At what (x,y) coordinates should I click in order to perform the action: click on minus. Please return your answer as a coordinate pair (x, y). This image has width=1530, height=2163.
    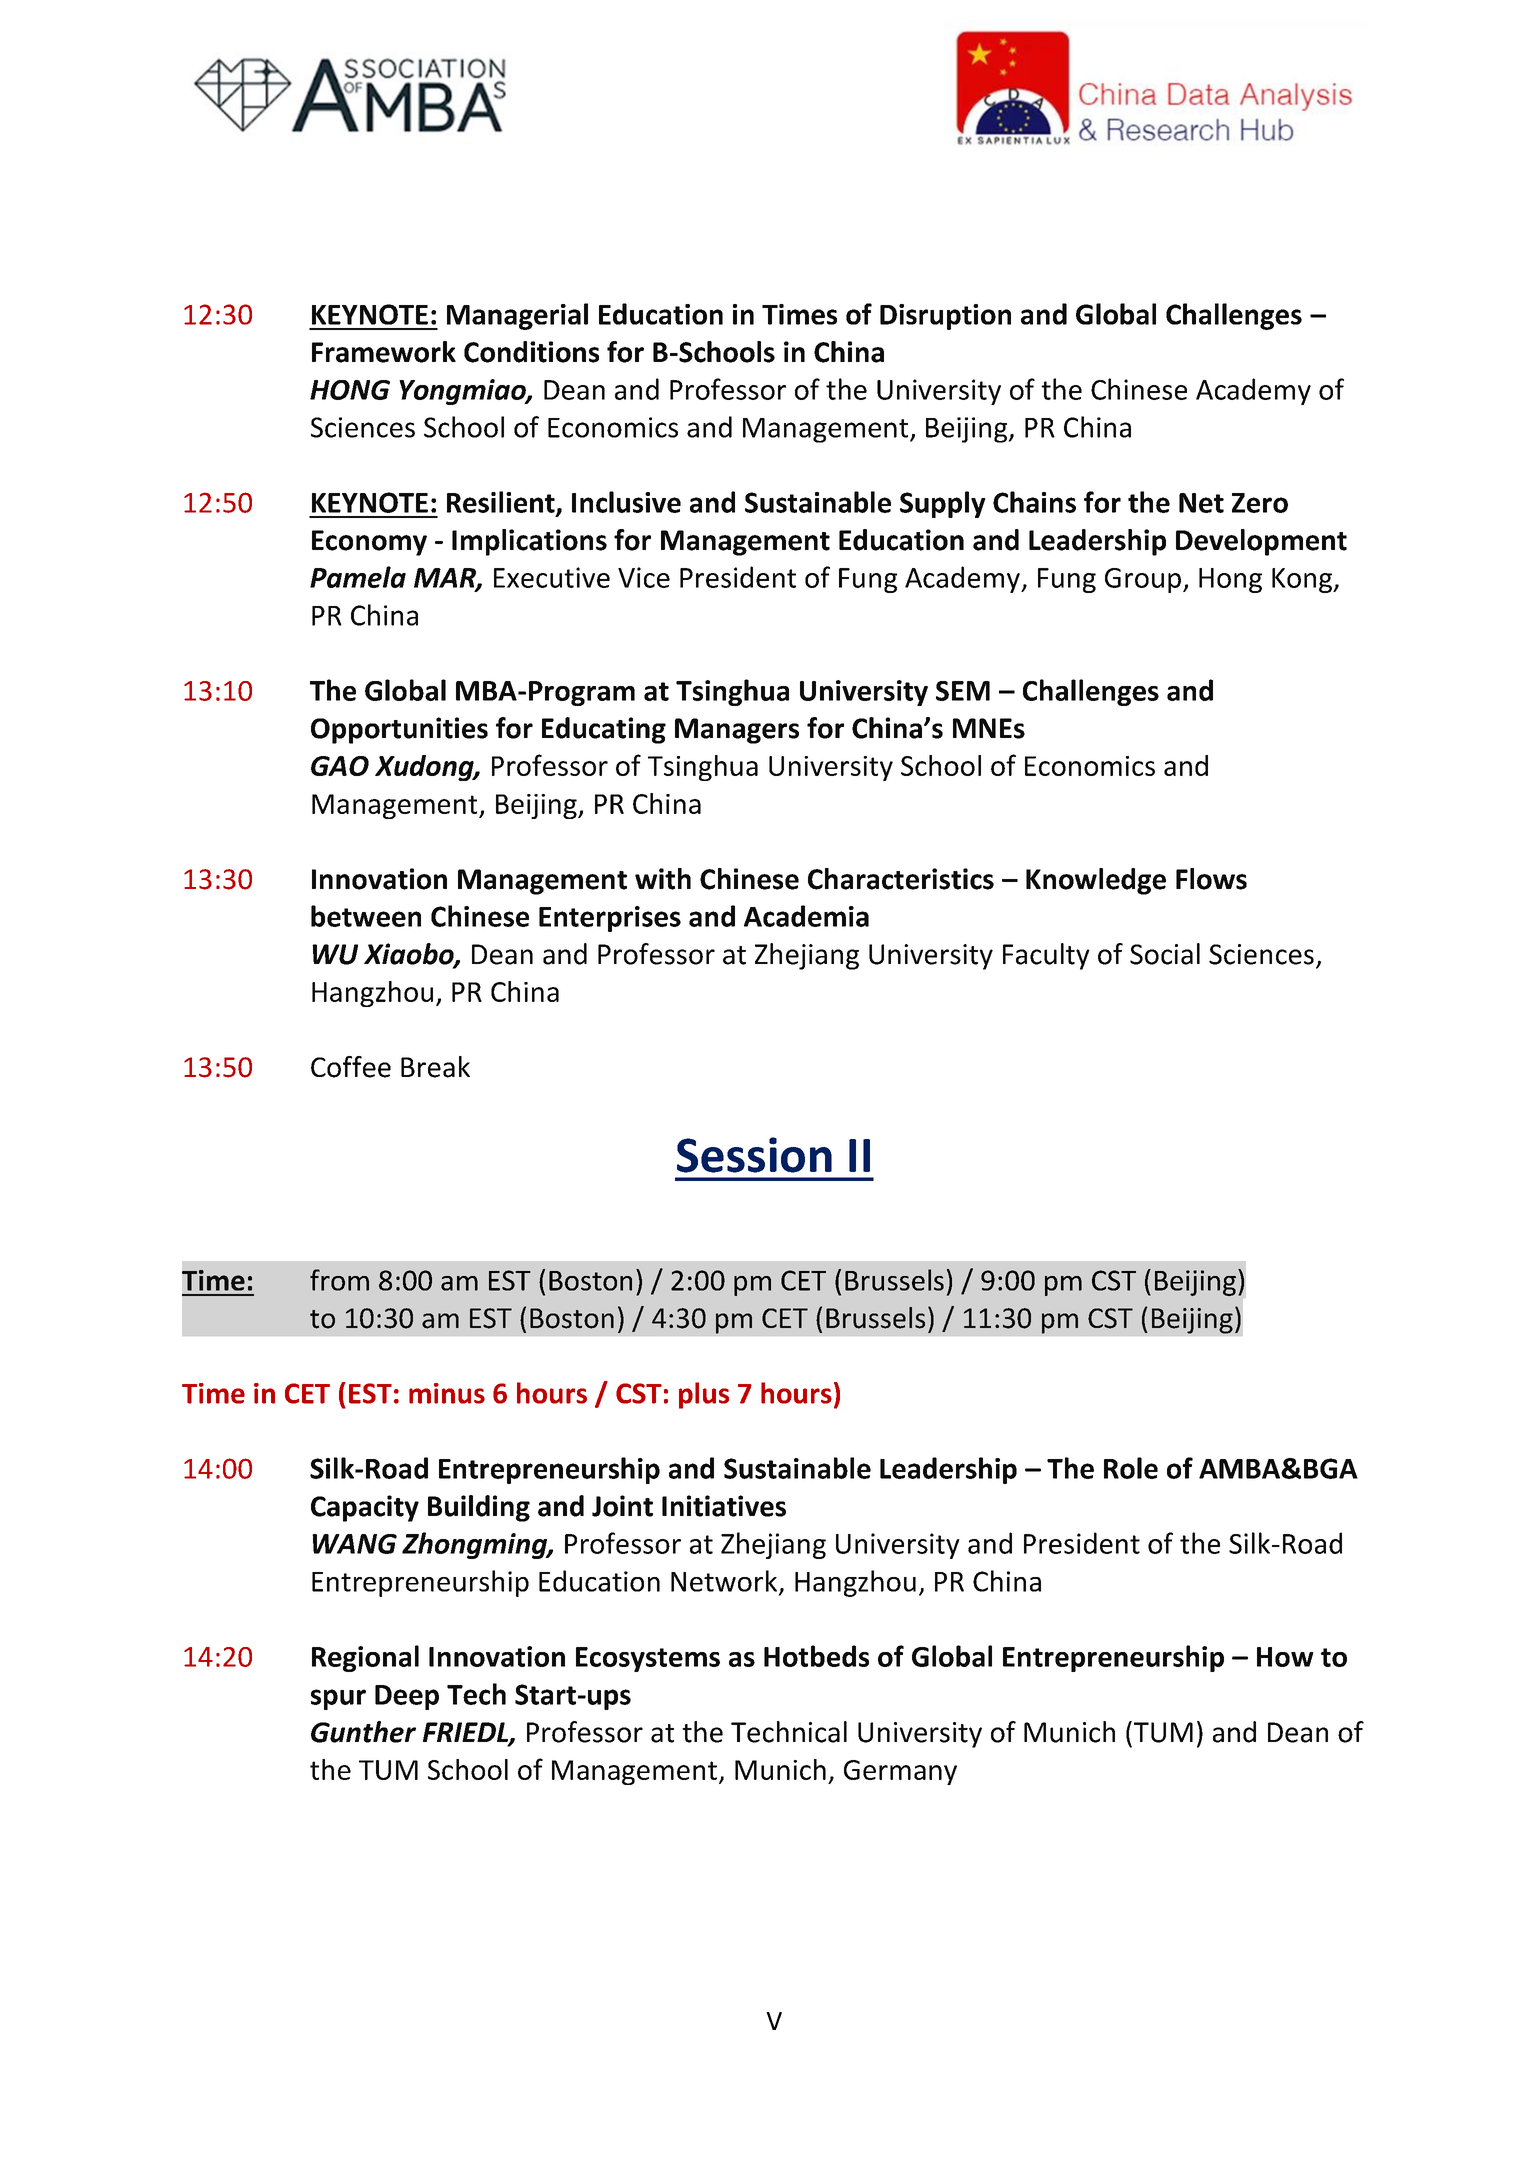
    Looking at the image, I should click on (447, 1393).
